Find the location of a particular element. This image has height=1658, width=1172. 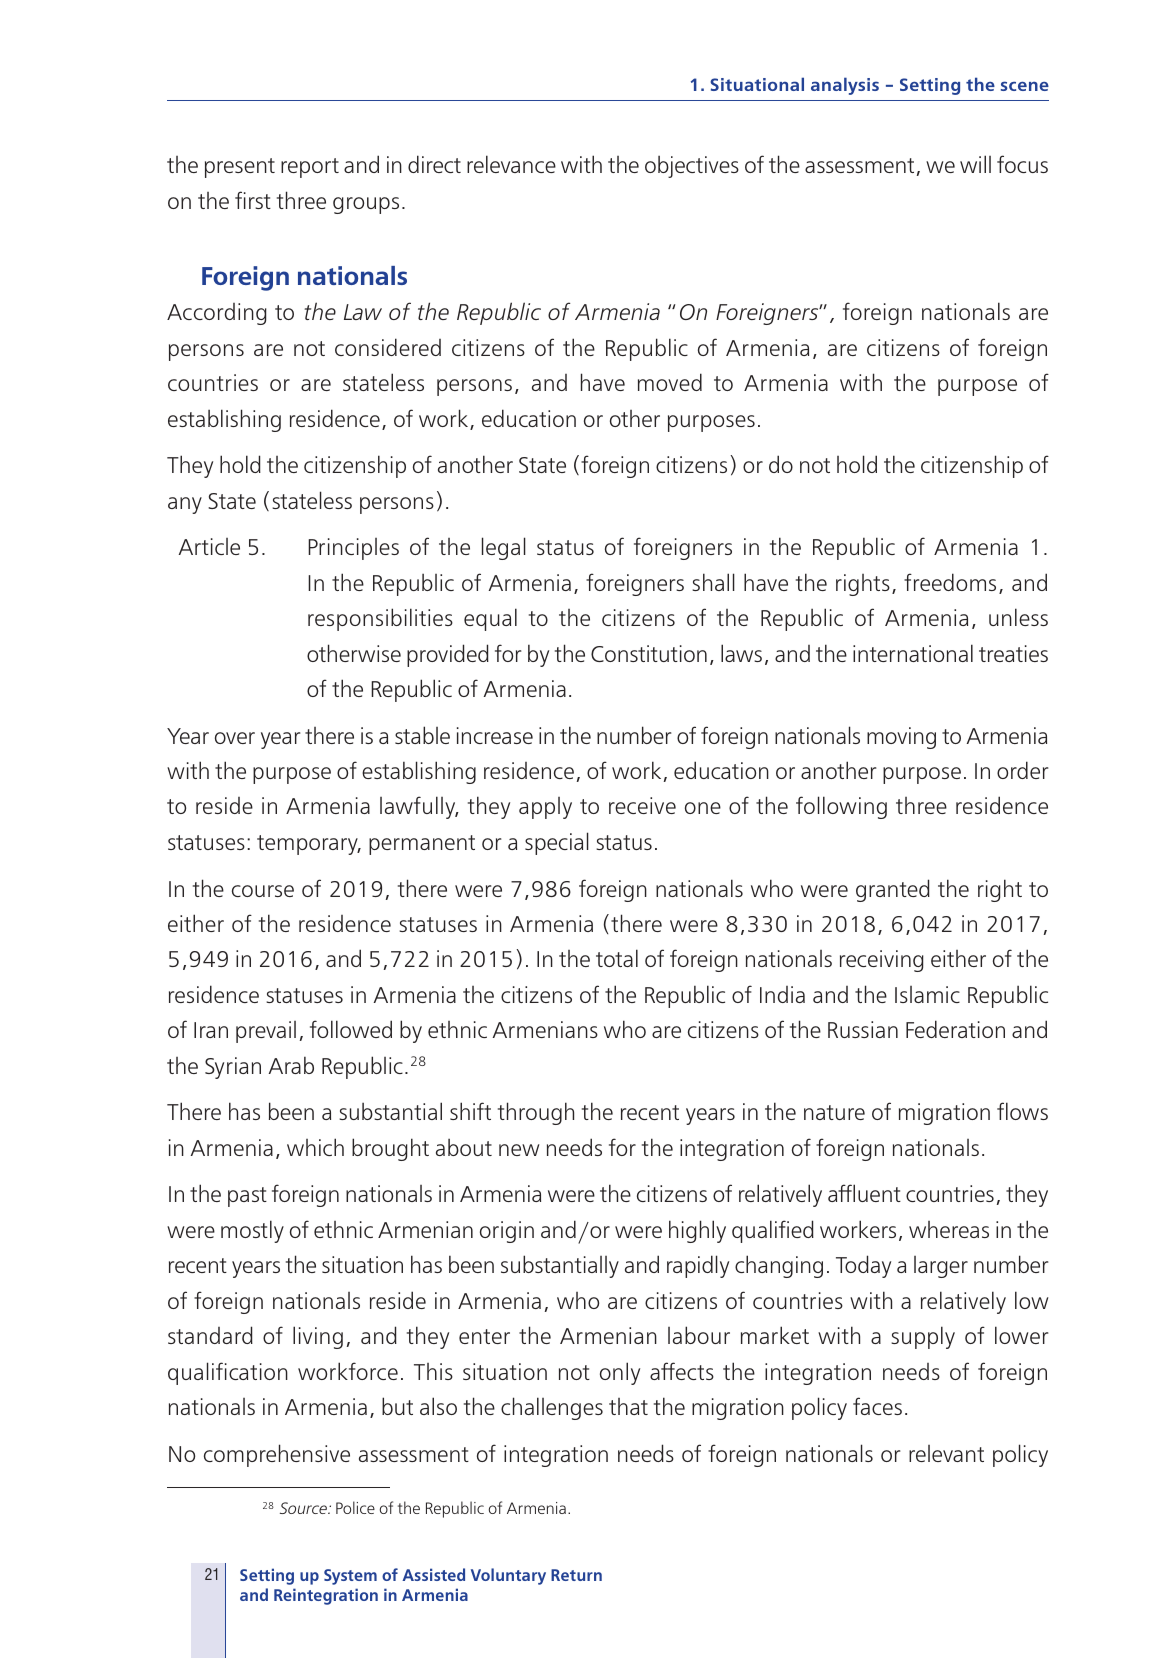

through is located at coordinates (536, 1113).
